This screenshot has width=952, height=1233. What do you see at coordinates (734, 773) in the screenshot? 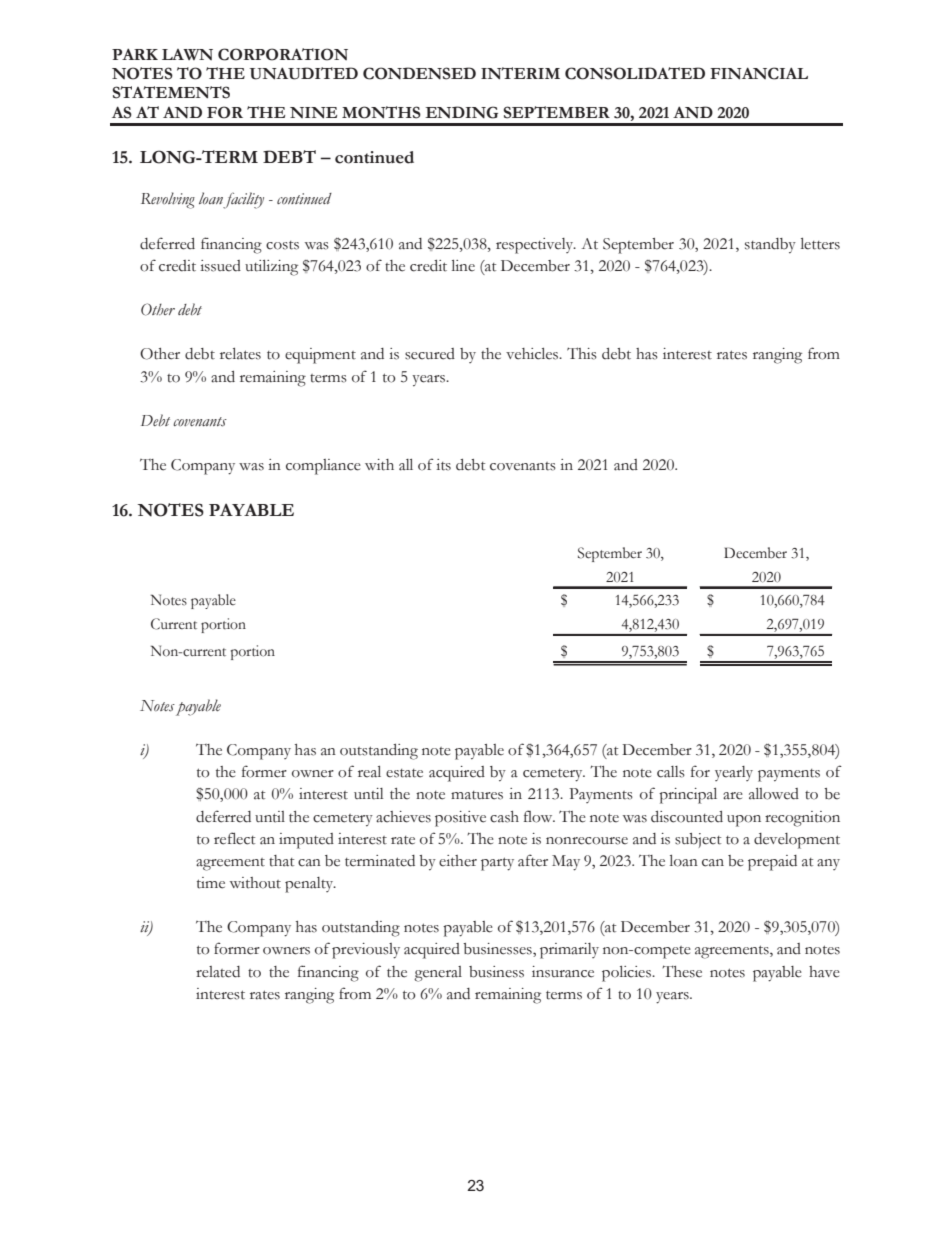
I see `yearly` at bounding box center [734, 773].
